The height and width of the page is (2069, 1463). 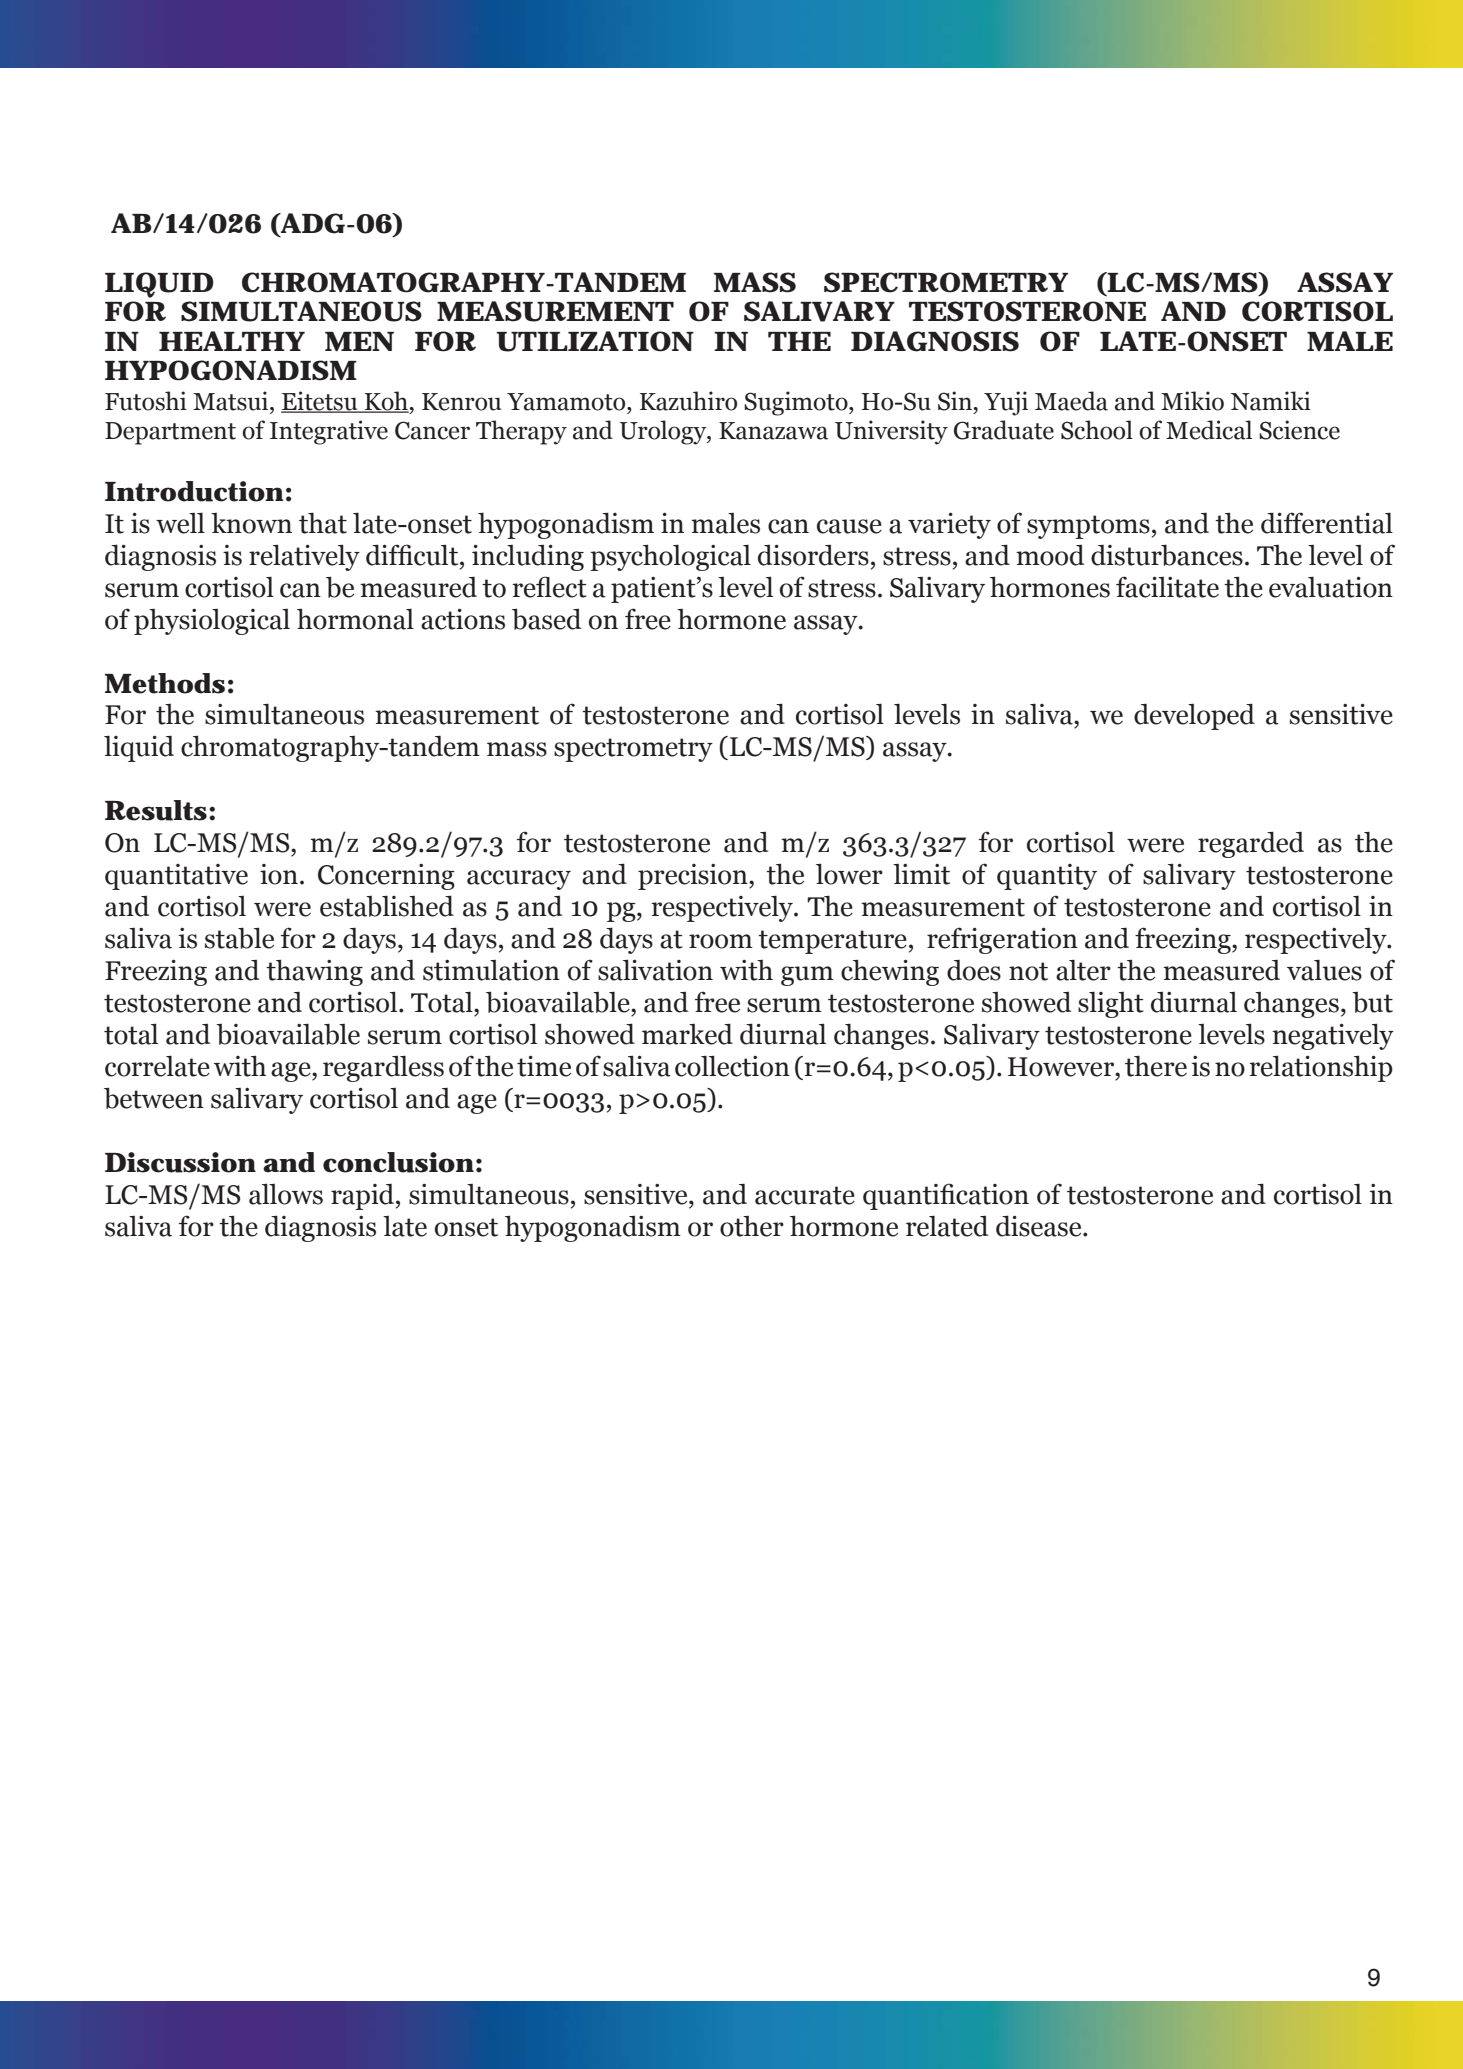 I want to click on based, so click(x=546, y=619).
